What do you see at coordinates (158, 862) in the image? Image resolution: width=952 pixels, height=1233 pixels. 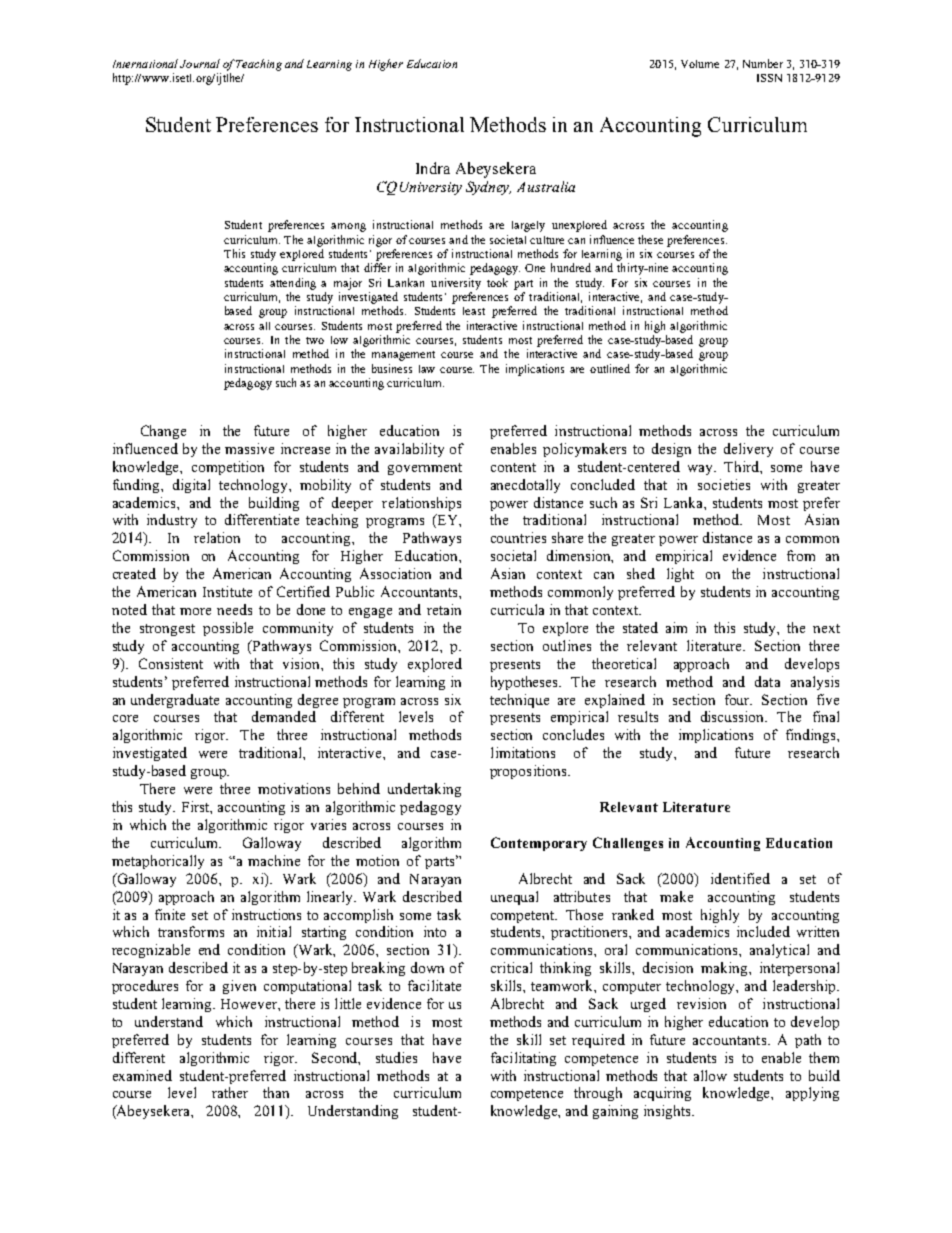 I see `metaphorically` at bounding box center [158, 862].
